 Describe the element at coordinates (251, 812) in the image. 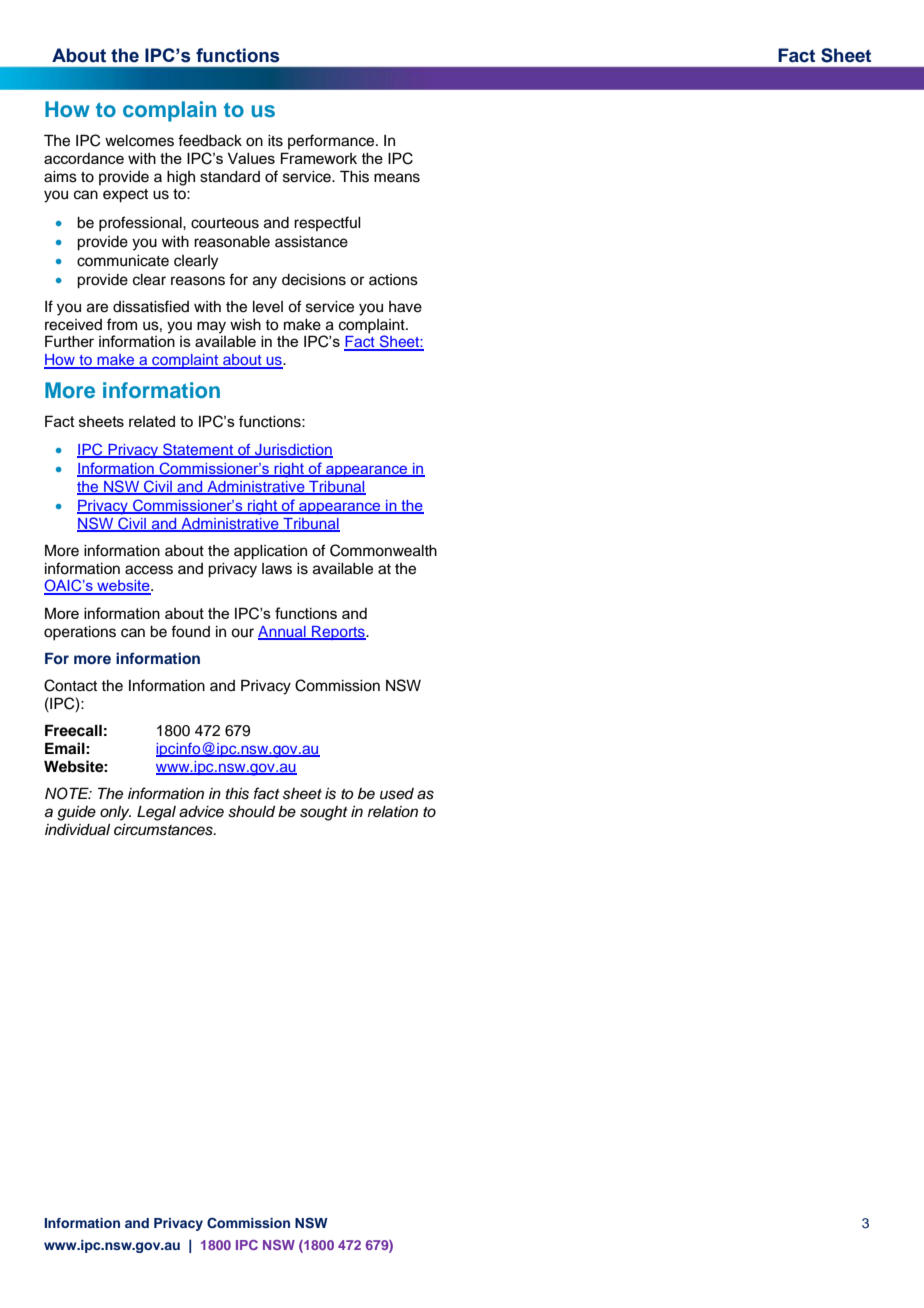

I see `should` at that location.
